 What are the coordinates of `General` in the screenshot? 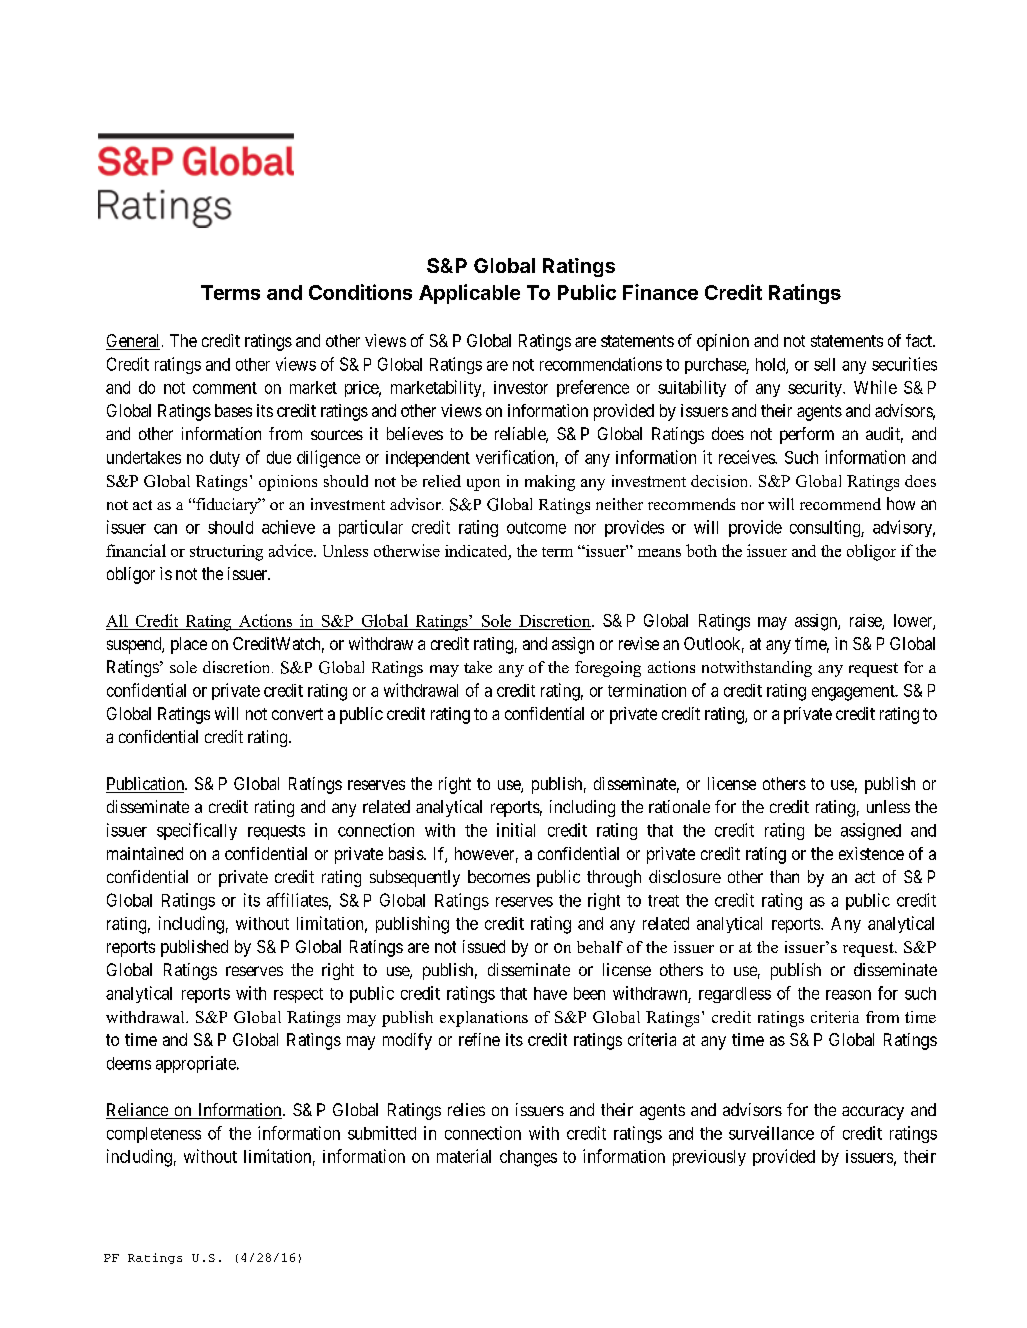 It's located at (134, 342).
